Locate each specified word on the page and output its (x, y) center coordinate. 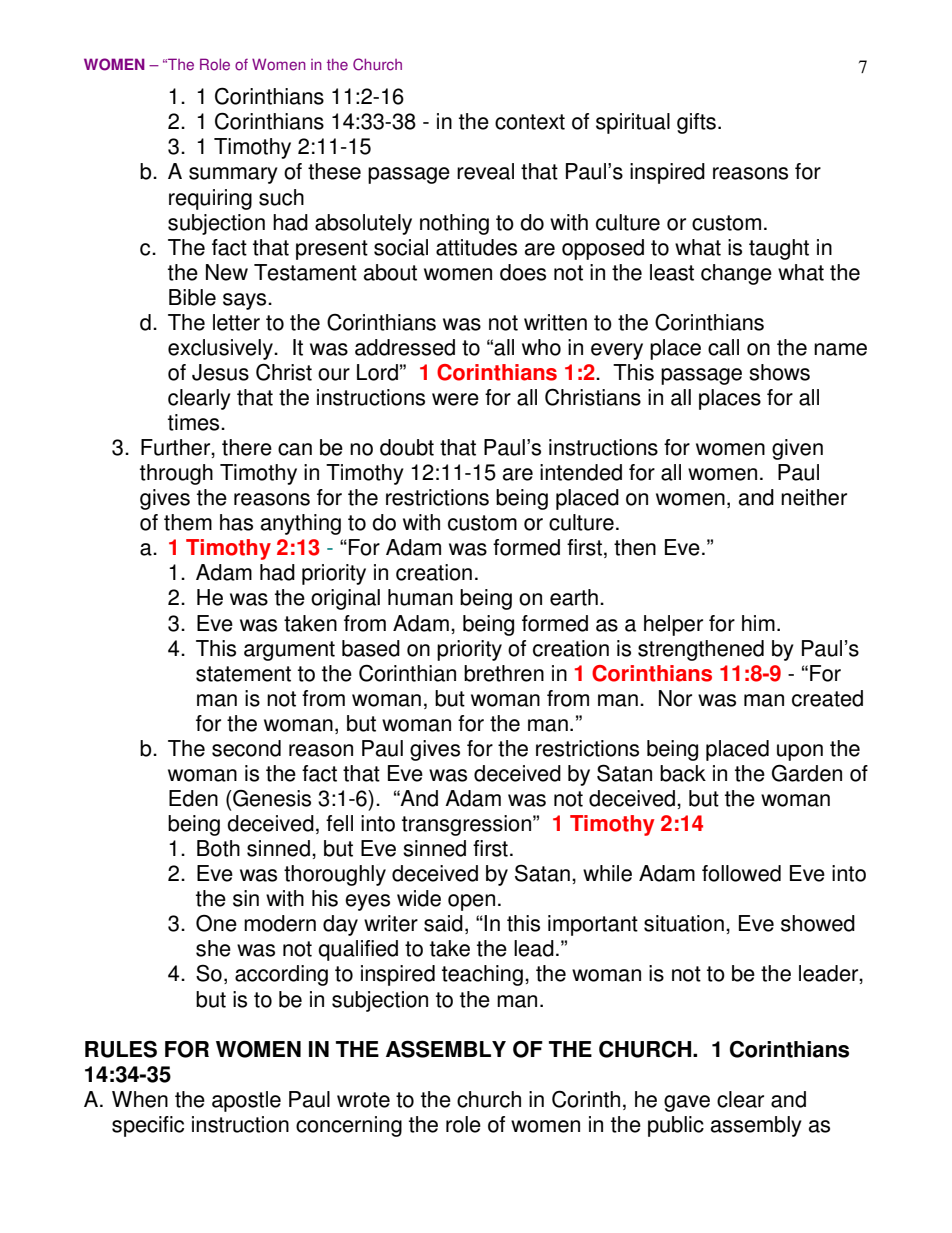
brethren (504, 673)
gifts (696, 123)
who (541, 347)
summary (233, 175)
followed (741, 873)
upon (800, 752)
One (216, 923)
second (246, 748)
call (723, 347)
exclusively (221, 349)
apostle (246, 1101)
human (420, 597)
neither (814, 497)
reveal (485, 171)
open (471, 902)
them (188, 522)
